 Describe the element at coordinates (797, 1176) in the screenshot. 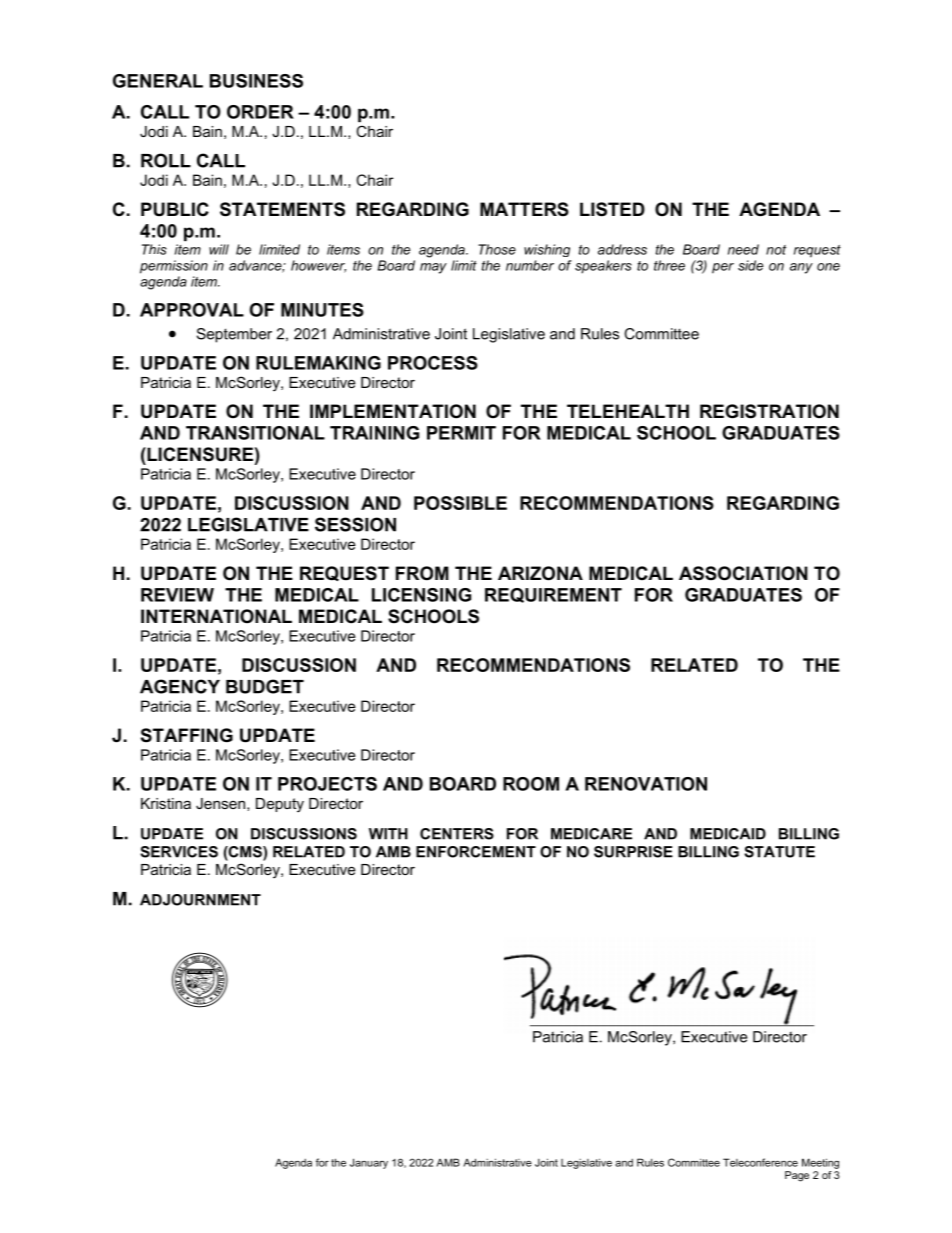

I see `Page` at that location.
